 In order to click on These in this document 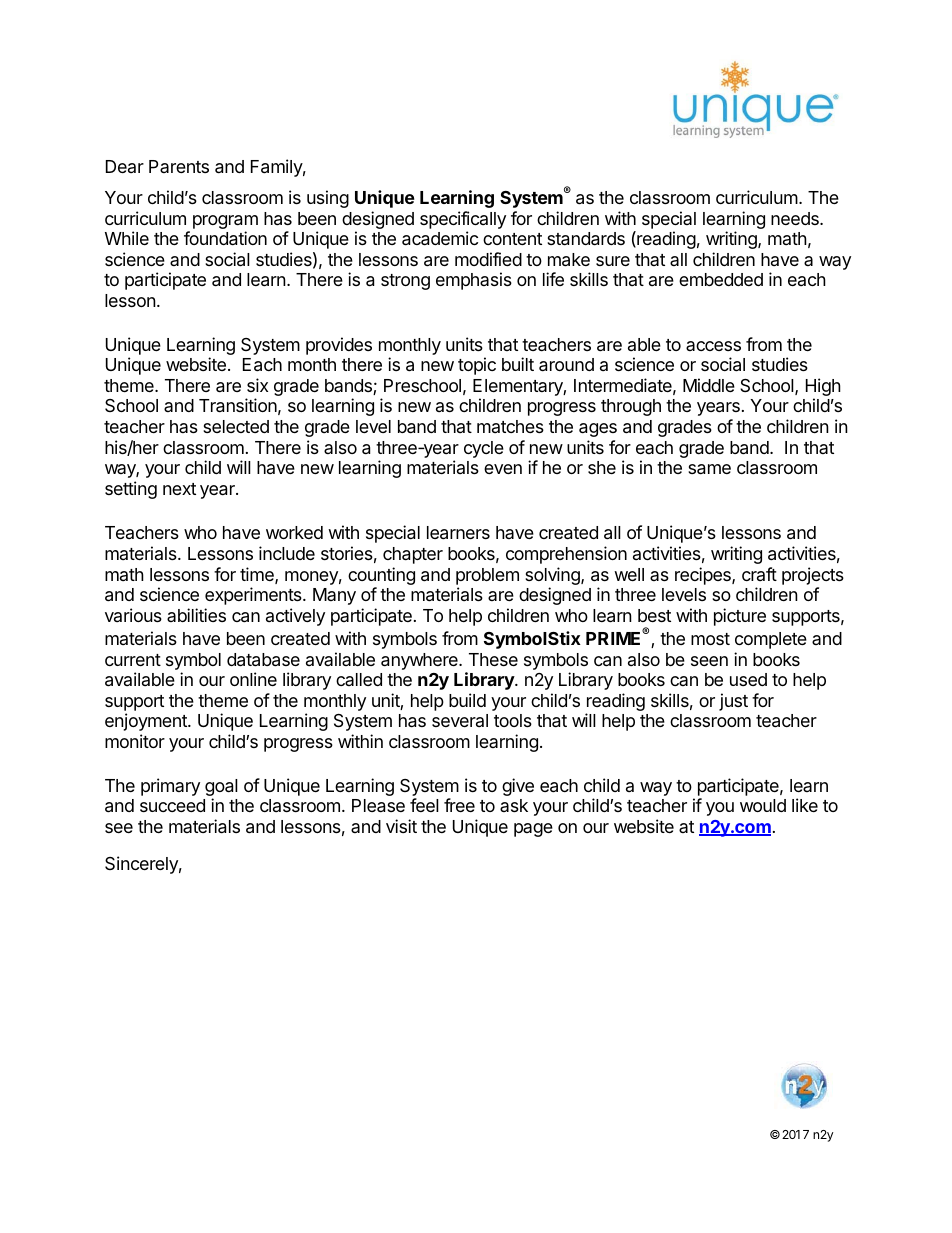, I will do `click(493, 659)`.
